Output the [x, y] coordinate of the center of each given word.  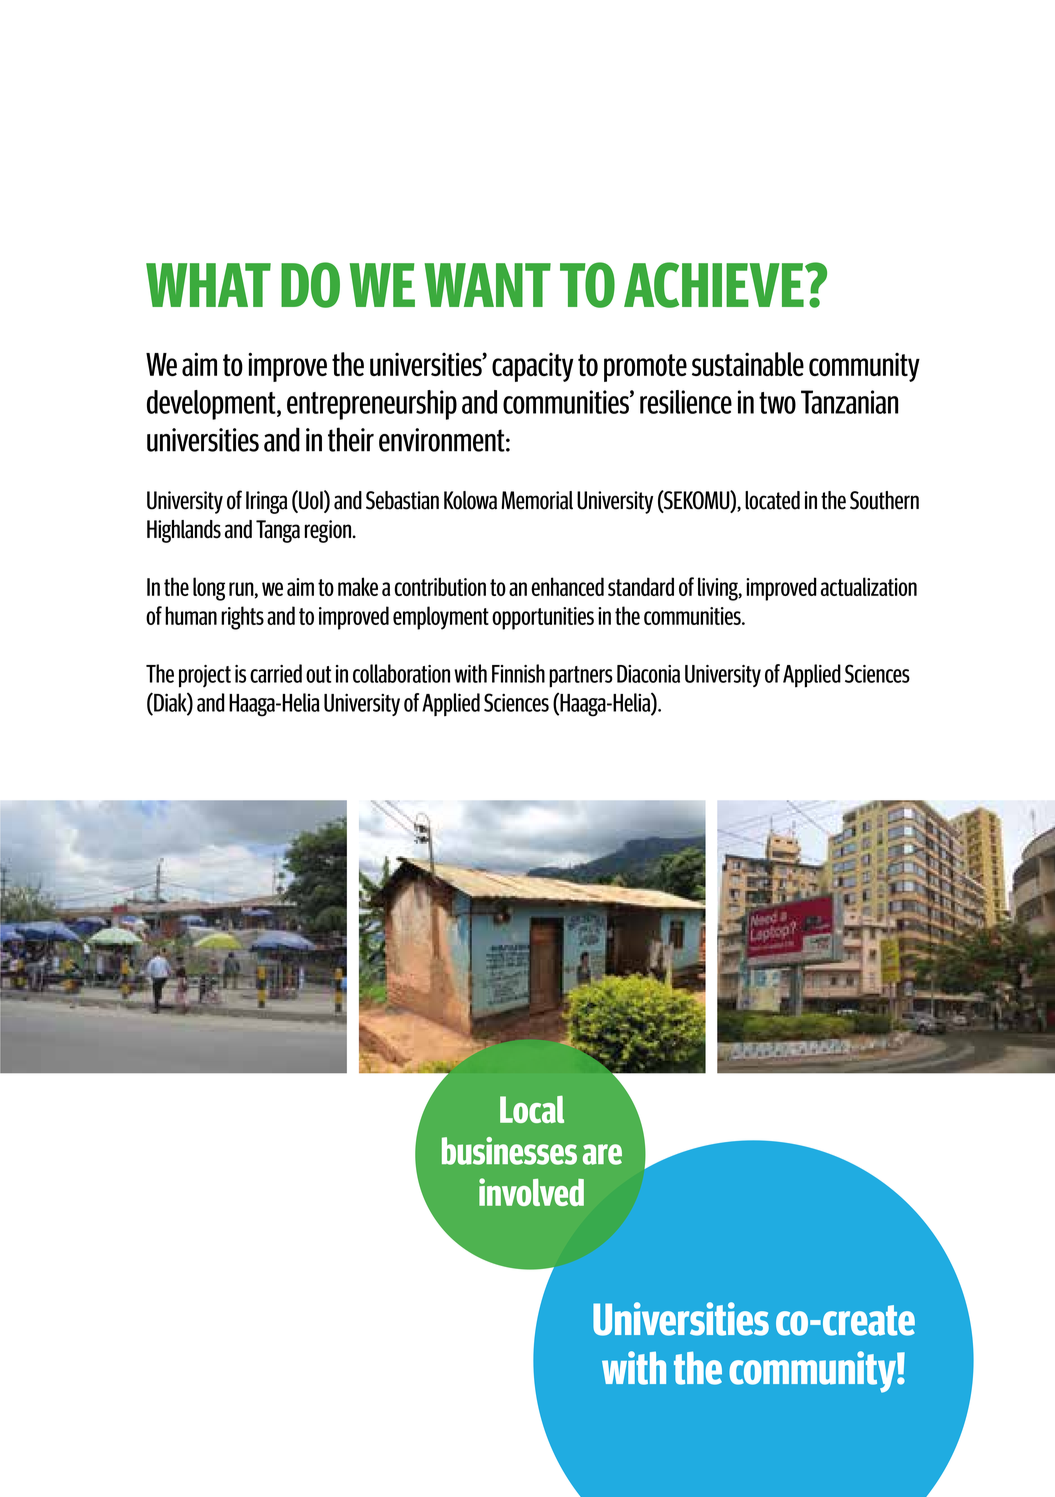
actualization [869, 586]
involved [531, 1192]
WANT [487, 285]
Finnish [518, 673]
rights [242, 618]
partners [581, 677]
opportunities [543, 618]
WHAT [208, 285]
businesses [509, 1151]
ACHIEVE [715, 285]
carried [276, 673]
